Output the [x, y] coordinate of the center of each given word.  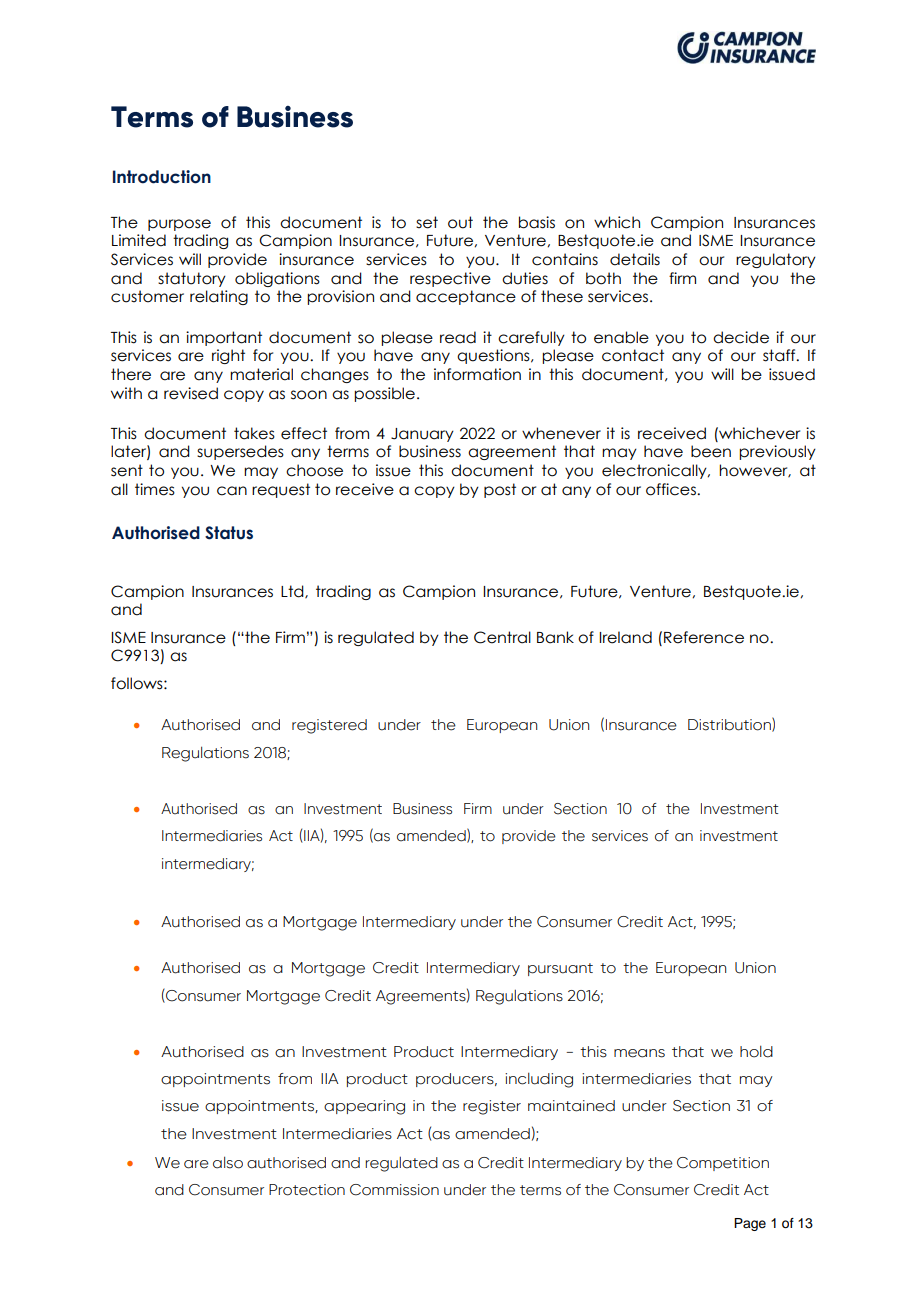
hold [756, 1051]
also [228, 1162]
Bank [555, 637]
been [711, 451]
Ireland [625, 637]
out [460, 222]
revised [191, 393]
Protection [307, 1190]
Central [502, 637]
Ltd [293, 592]
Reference [704, 637]
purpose [179, 225]
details [635, 259]
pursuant [560, 969]
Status [229, 533]
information [477, 374]
